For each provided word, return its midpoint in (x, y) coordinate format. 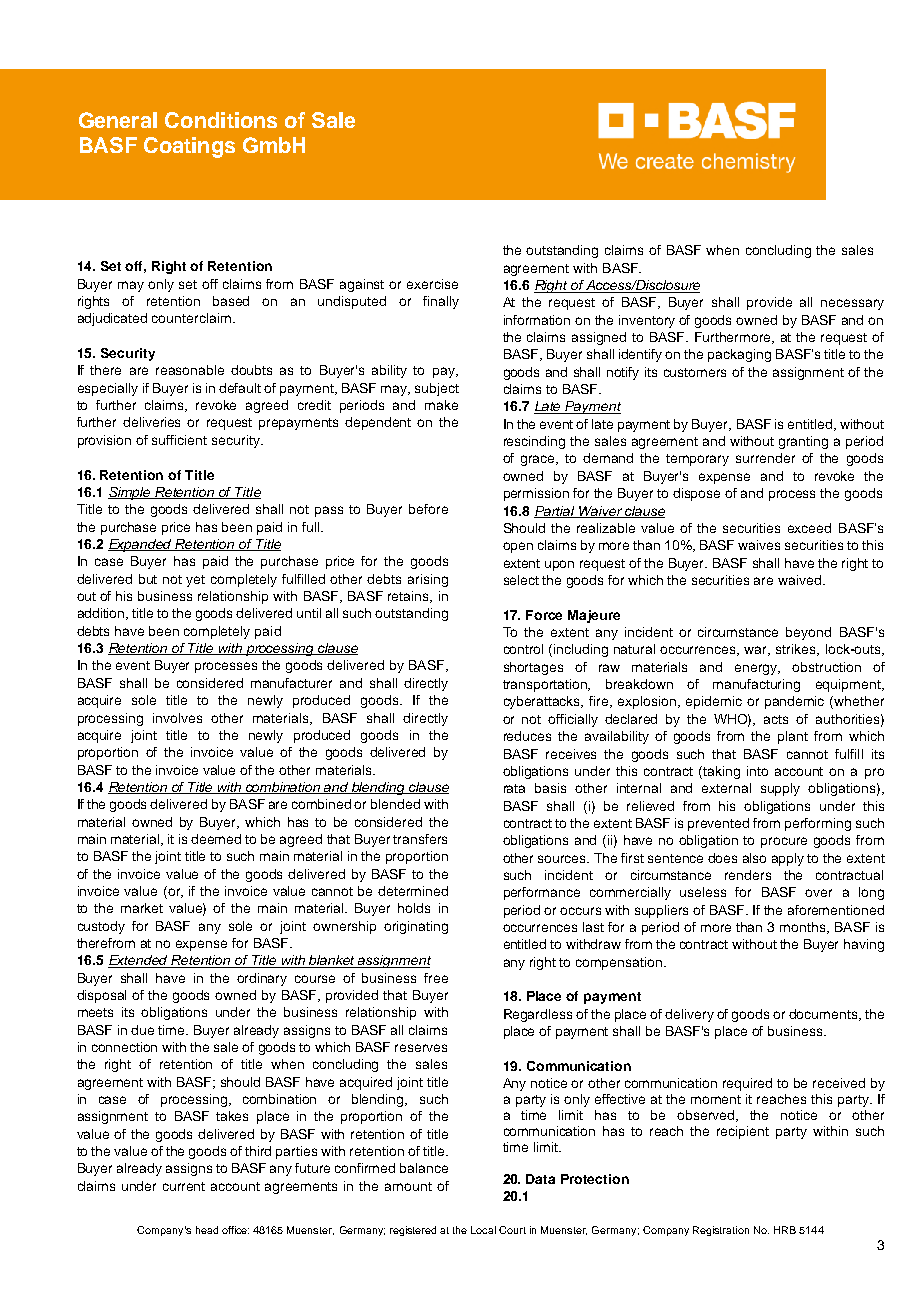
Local (483, 1230)
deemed (216, 839)
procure (784, 842)
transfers (420, 839)
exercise (432, 284)
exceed (809, 528)
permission (536, 494)
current (184, 1186)
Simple (131, 493)
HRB (785, 1230)
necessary (852, 304)
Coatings (189, 147)
